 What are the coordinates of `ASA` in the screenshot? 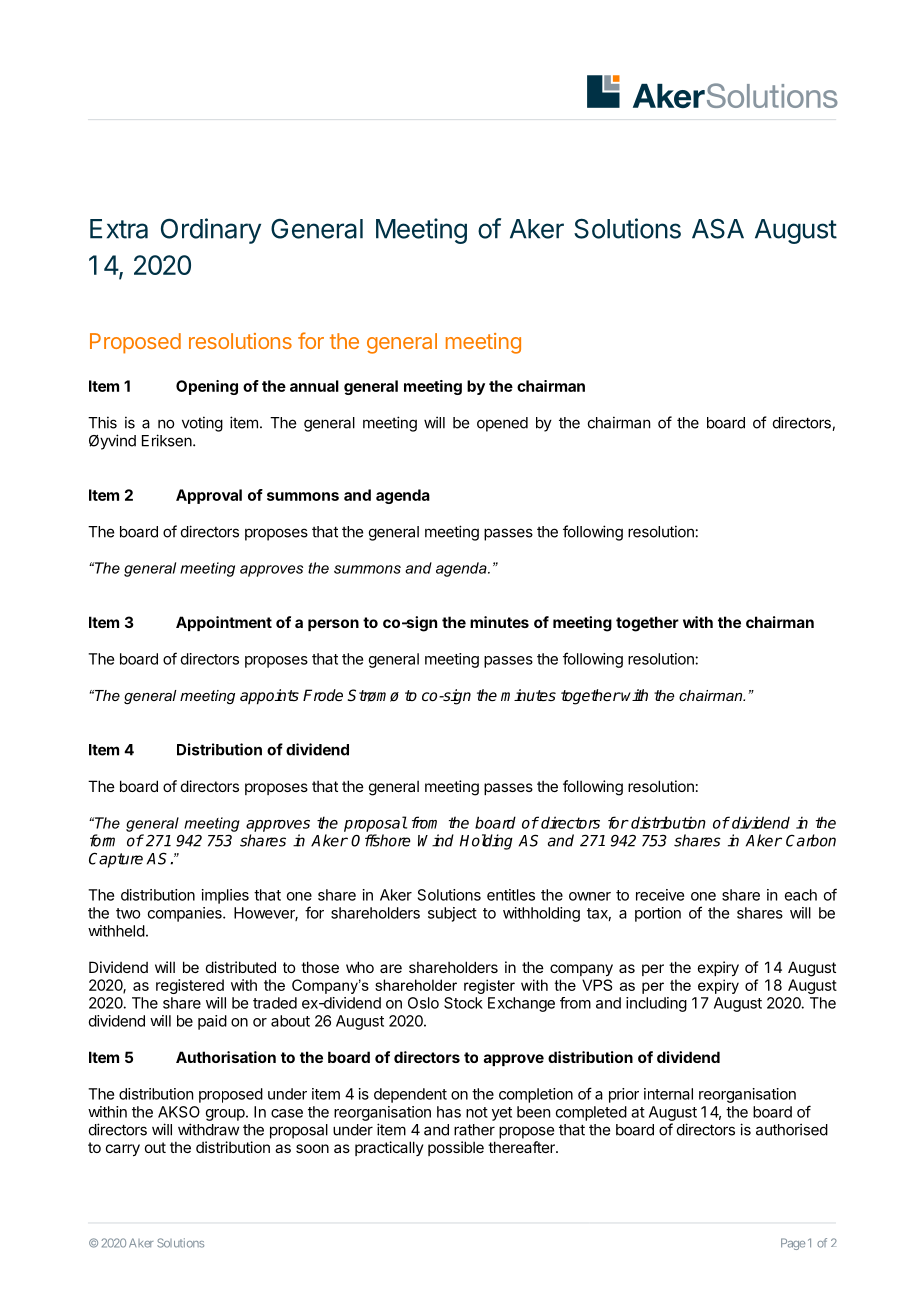 It's located at (718, 228).
